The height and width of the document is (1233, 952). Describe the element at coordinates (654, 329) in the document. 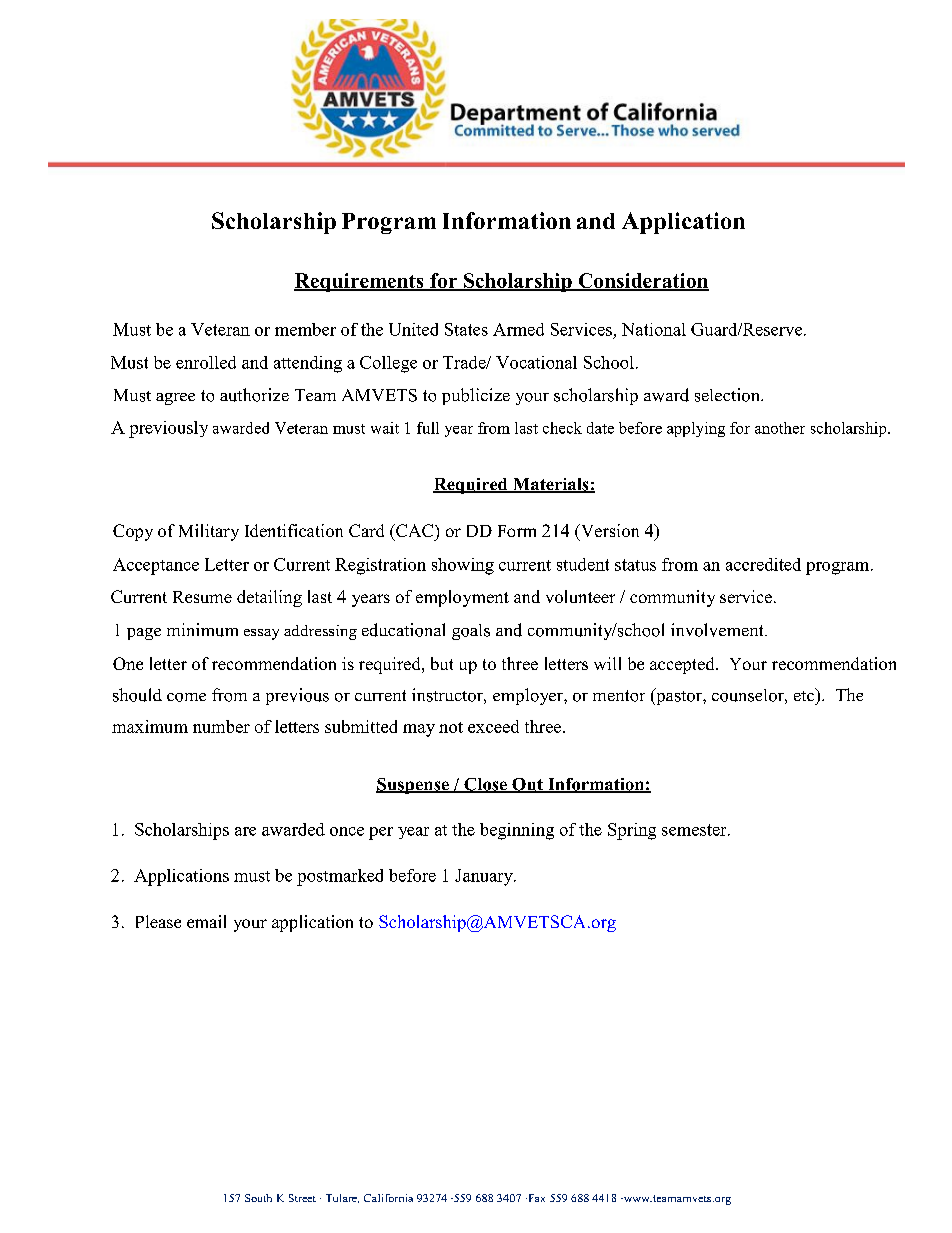

I see `National` at that location.
